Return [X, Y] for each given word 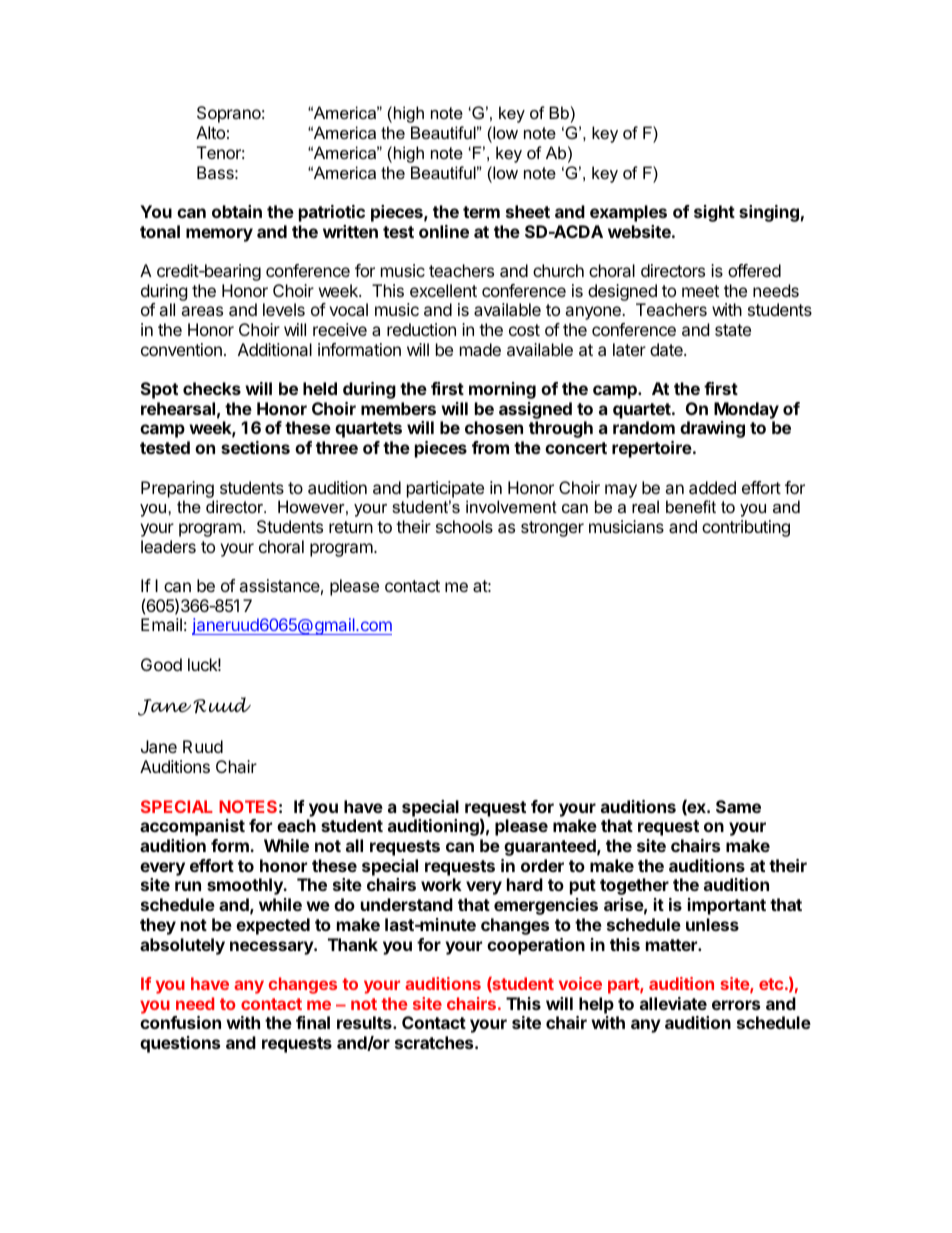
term [481, 212]
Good [161, 664]
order [542, 865]
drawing [712, 429]
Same [738, 806]
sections [255, 447]
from [490, 447]
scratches [435, 1042]
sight [714, 213]
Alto [210, 132]
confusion [180, 1022]
